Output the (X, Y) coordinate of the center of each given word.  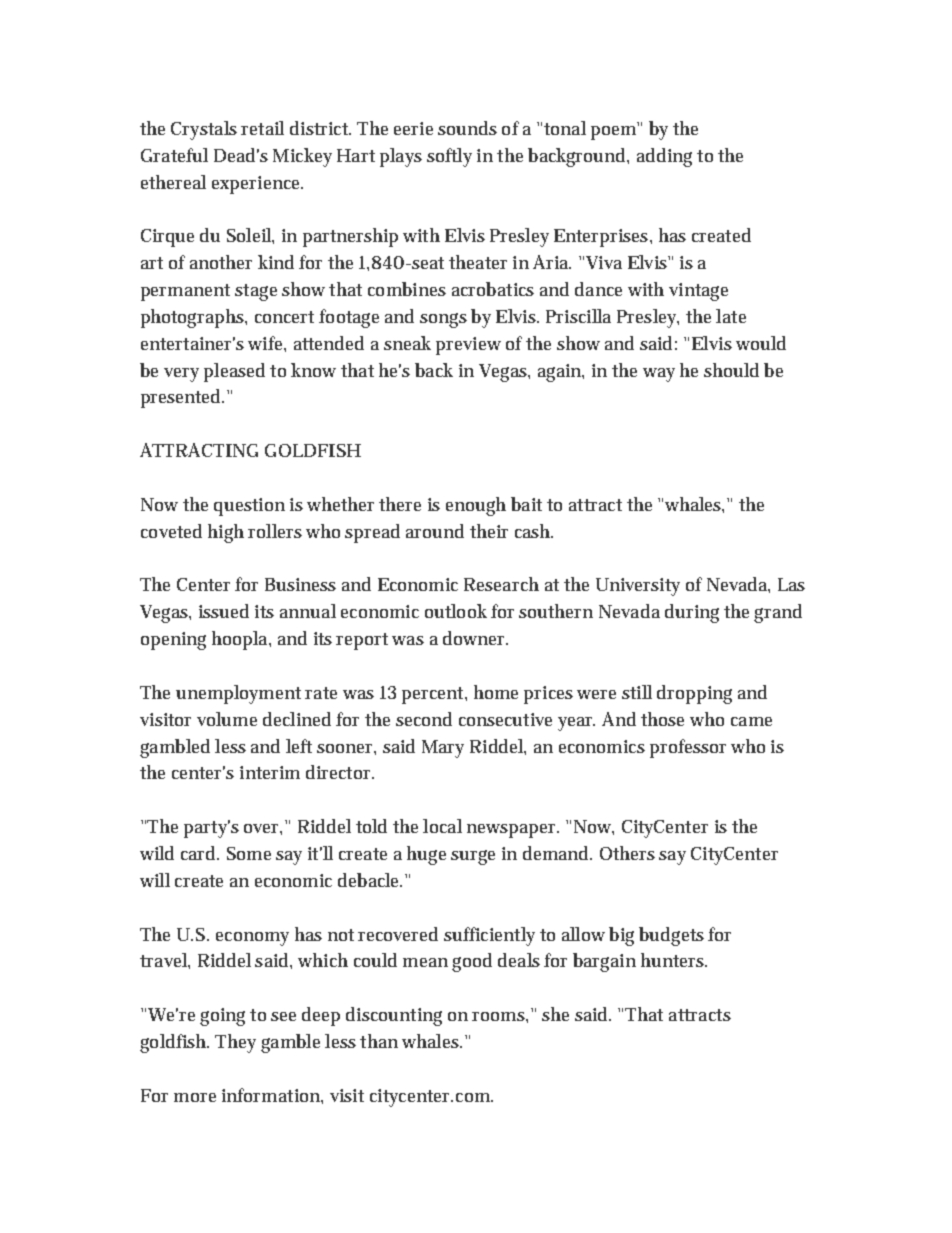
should (731, 370)
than (379, 1041)
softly (449, 157)
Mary (443, 749)
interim (270, 772)
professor (688, 748)
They (235, 1043)
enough (476, 506)
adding (664, 157)
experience (257, 185)
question (249, 507)
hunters (674, 960)
